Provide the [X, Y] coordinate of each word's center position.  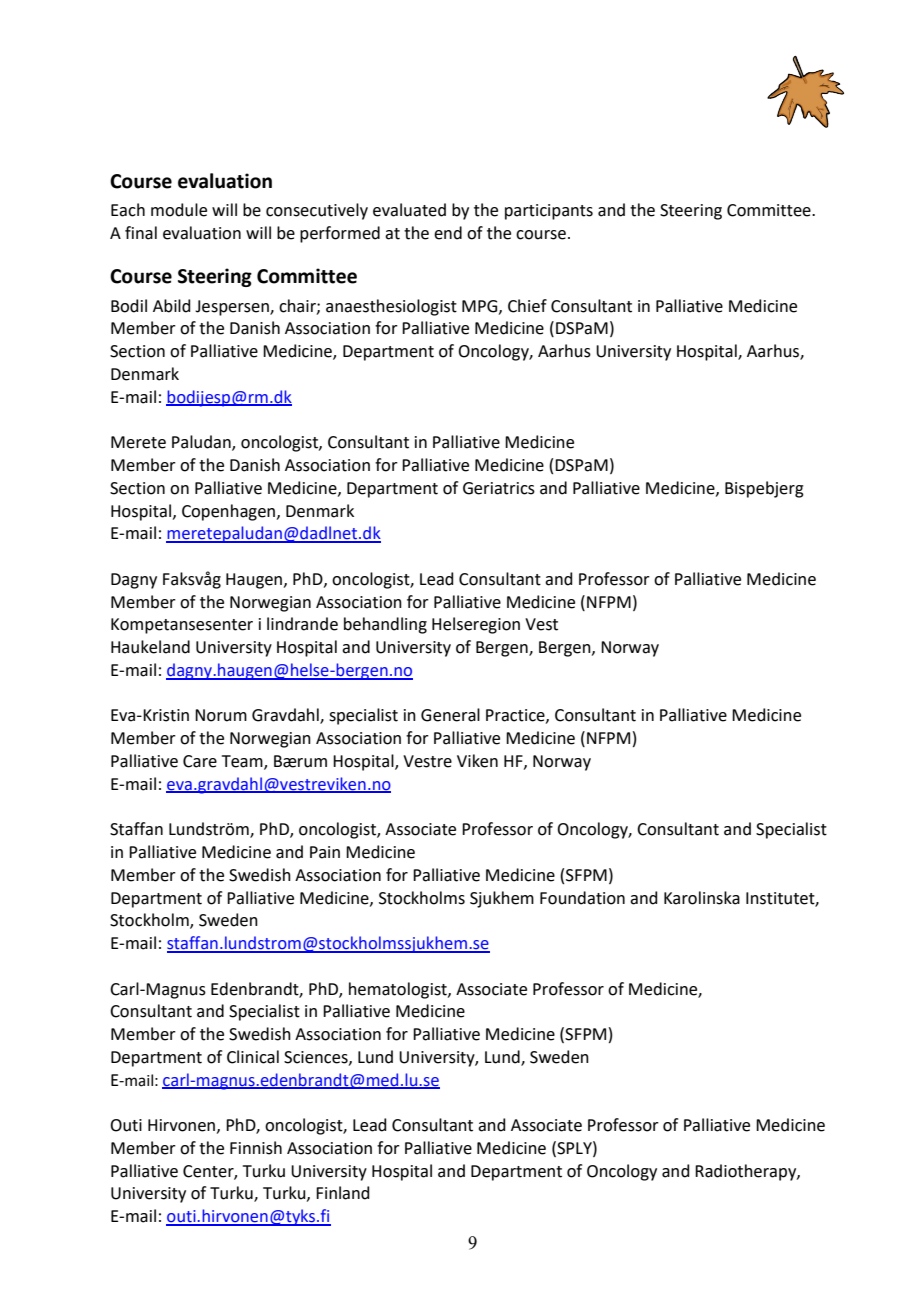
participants [549, 212]
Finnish [256, 1148]
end [448, 233]
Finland [343, 1193]
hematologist [399, 990]
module [179, 210]
